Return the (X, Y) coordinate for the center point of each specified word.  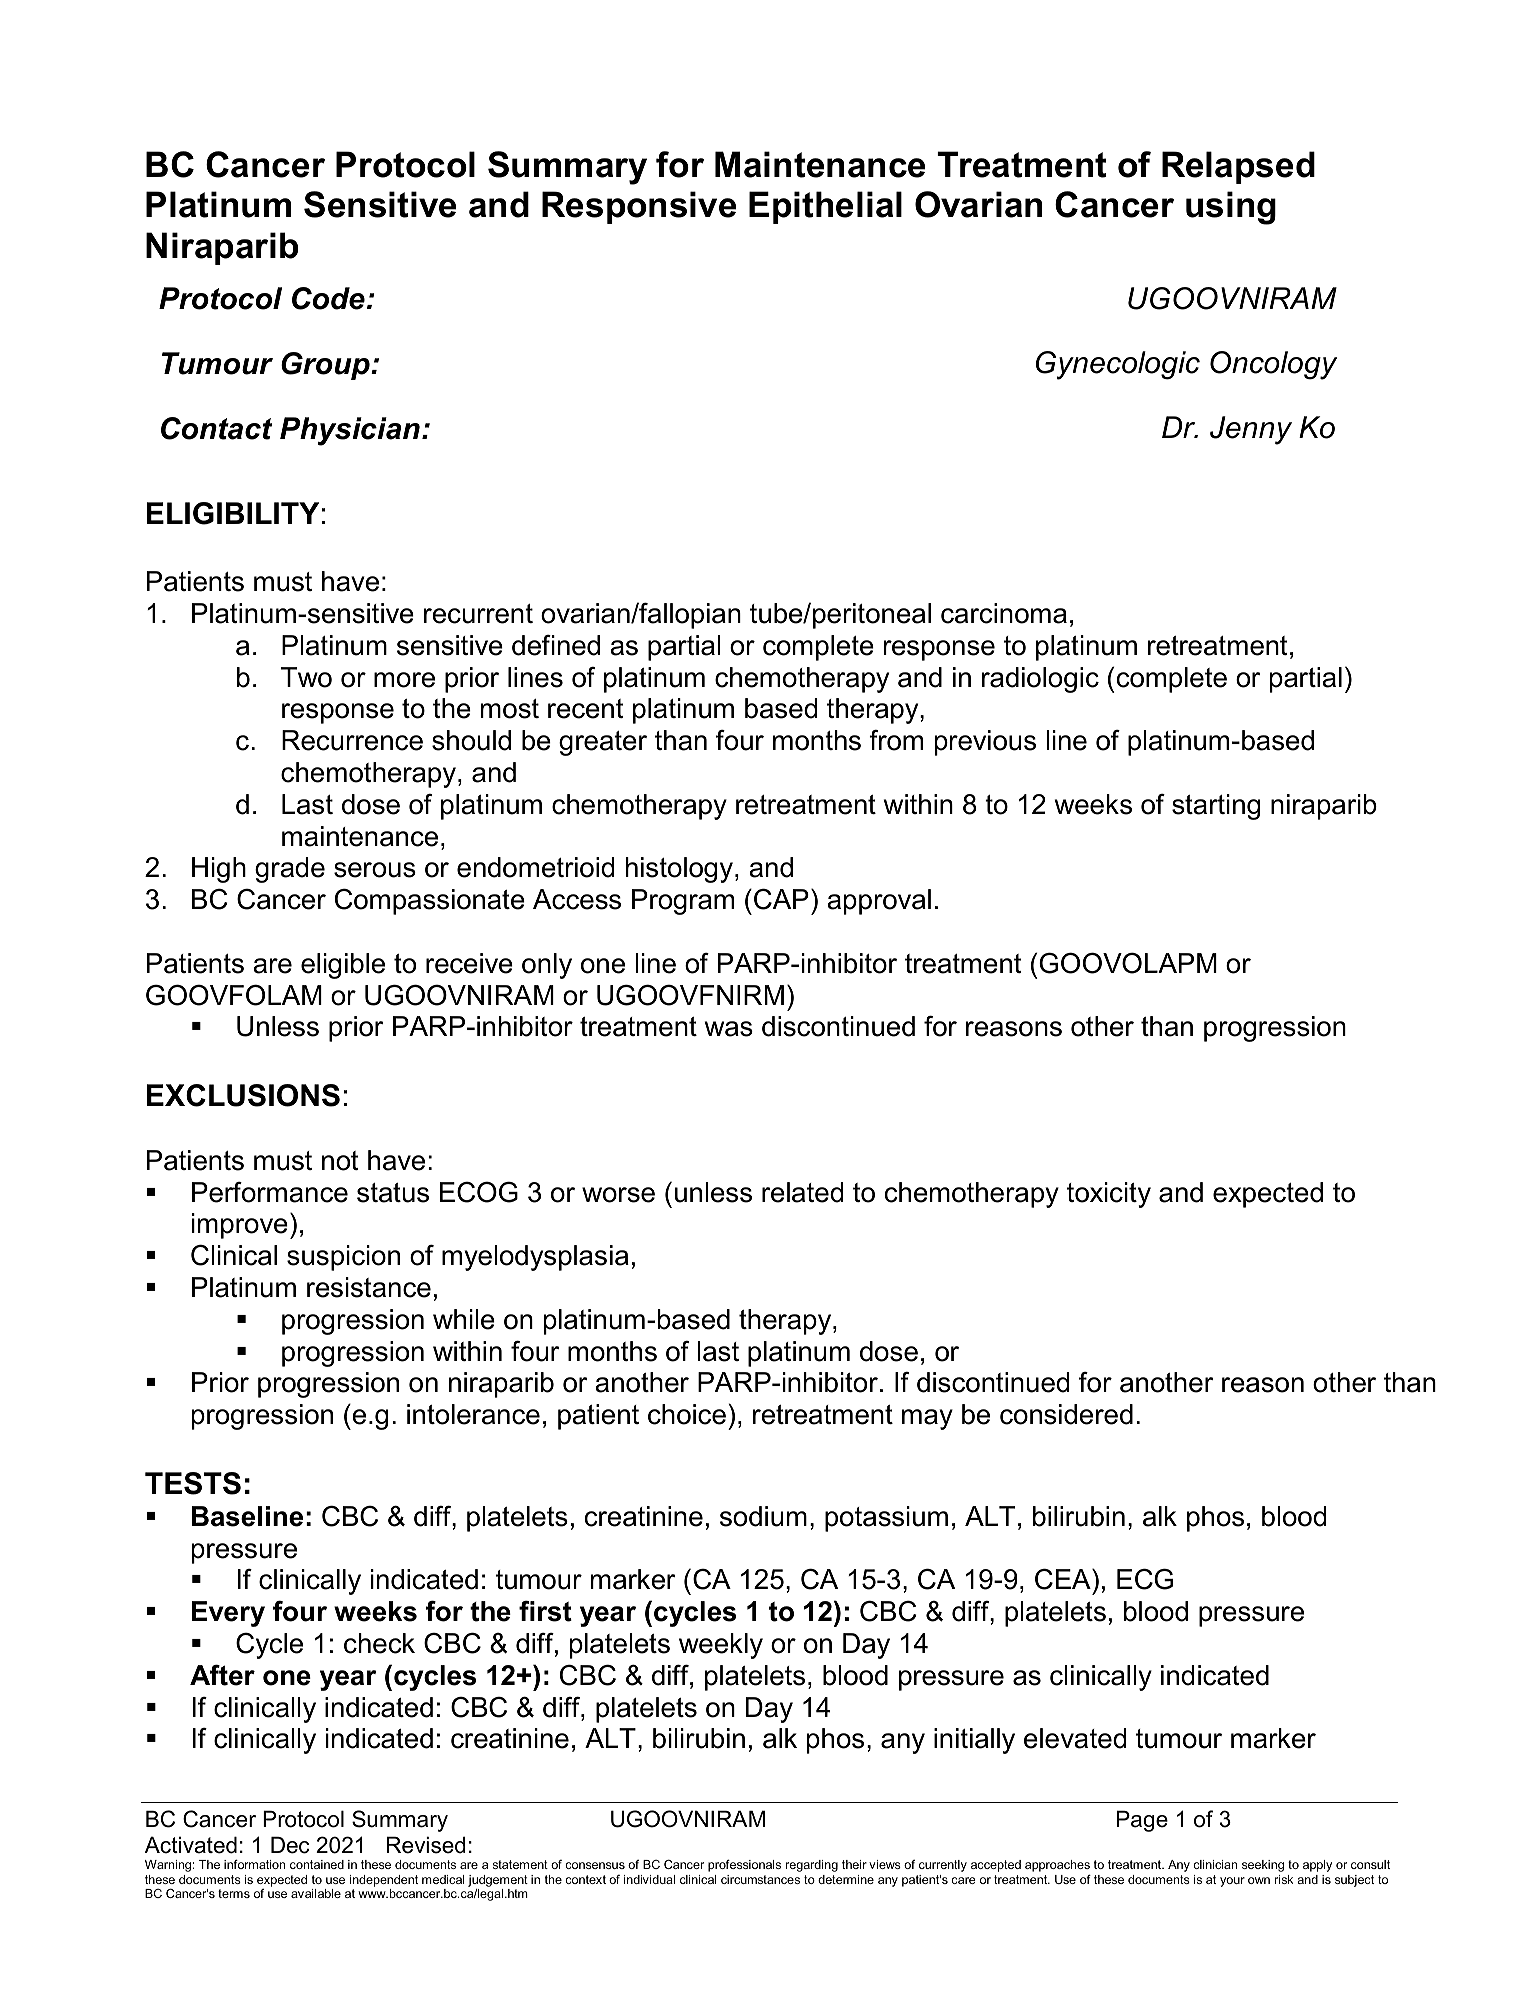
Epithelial (825, 207)
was (729, 1029)
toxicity (1109, 1195)
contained (317, 1864)
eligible (343, 966)
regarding (812, 1866)
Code (328, 298)
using (1231, 208)
